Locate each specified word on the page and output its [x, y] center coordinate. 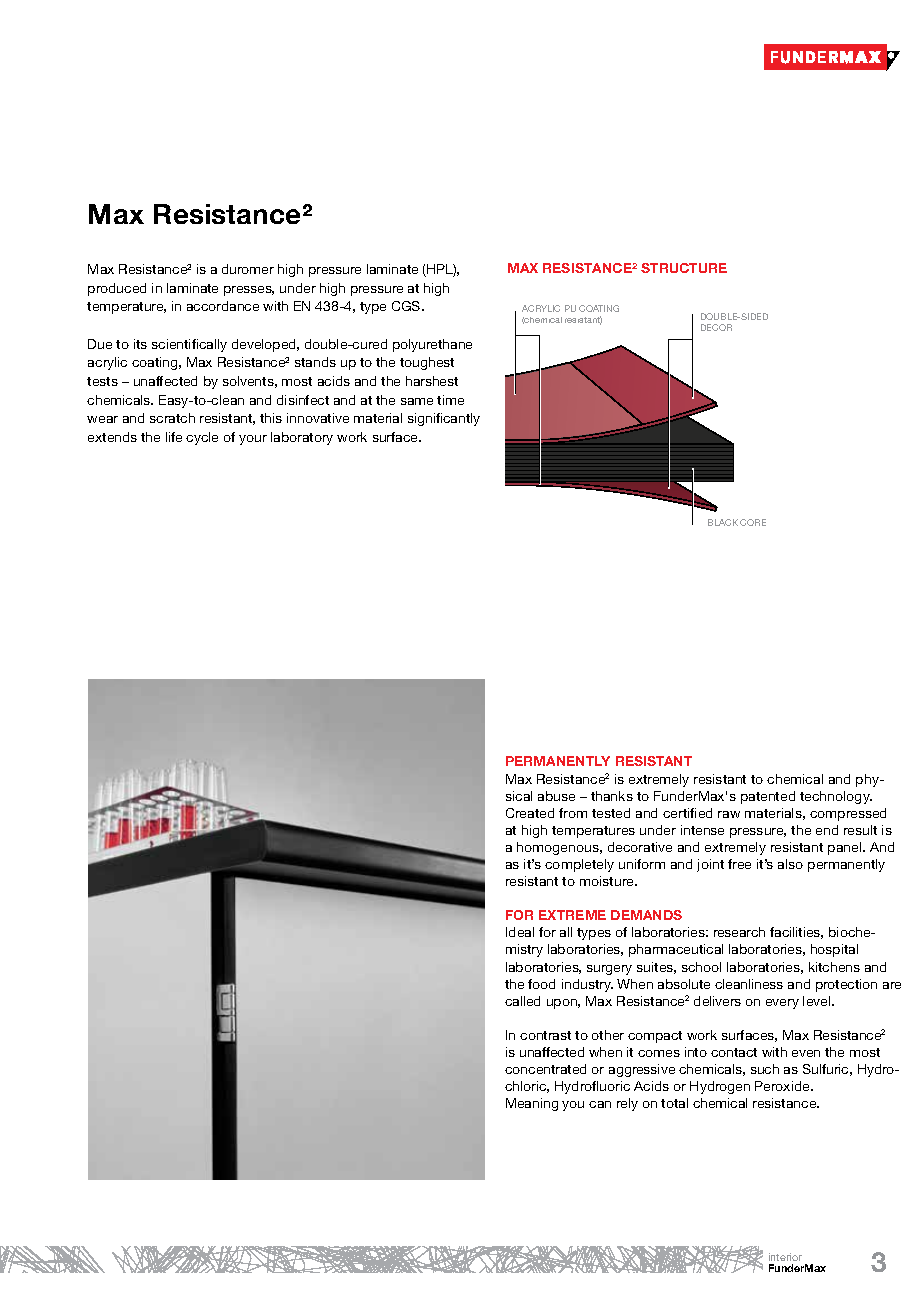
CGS [407, 306]
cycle [202, 438]
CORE [753, 522]
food [541, 984]
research [739, 932]
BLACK [723, 522]
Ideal [520, 932]
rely [627, 1104]
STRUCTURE [684, 268]
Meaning [532, 1104]
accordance [223, 306]
